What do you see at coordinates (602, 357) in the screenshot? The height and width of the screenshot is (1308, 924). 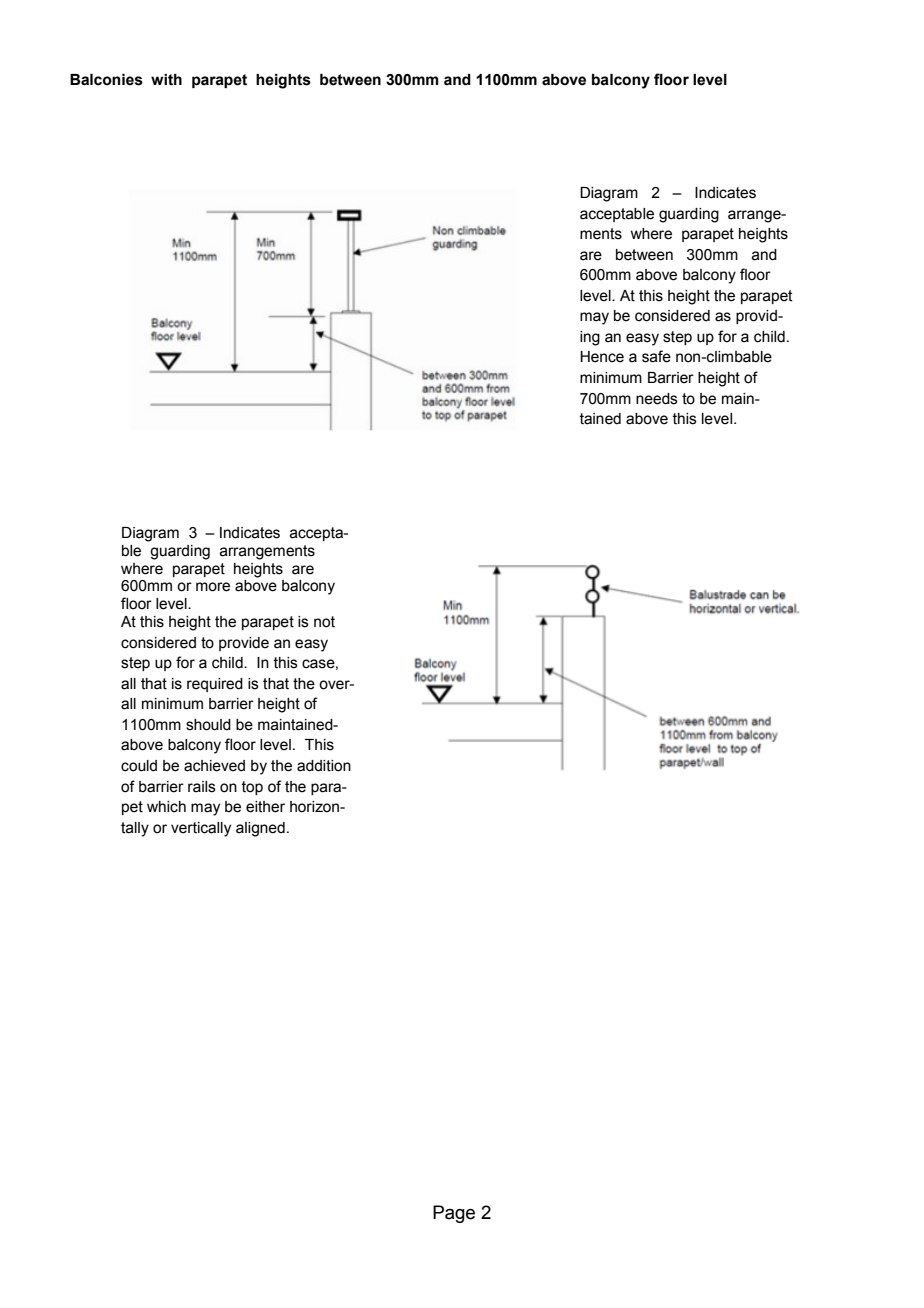 I see `Hence` at bounding box center [602, 357].
